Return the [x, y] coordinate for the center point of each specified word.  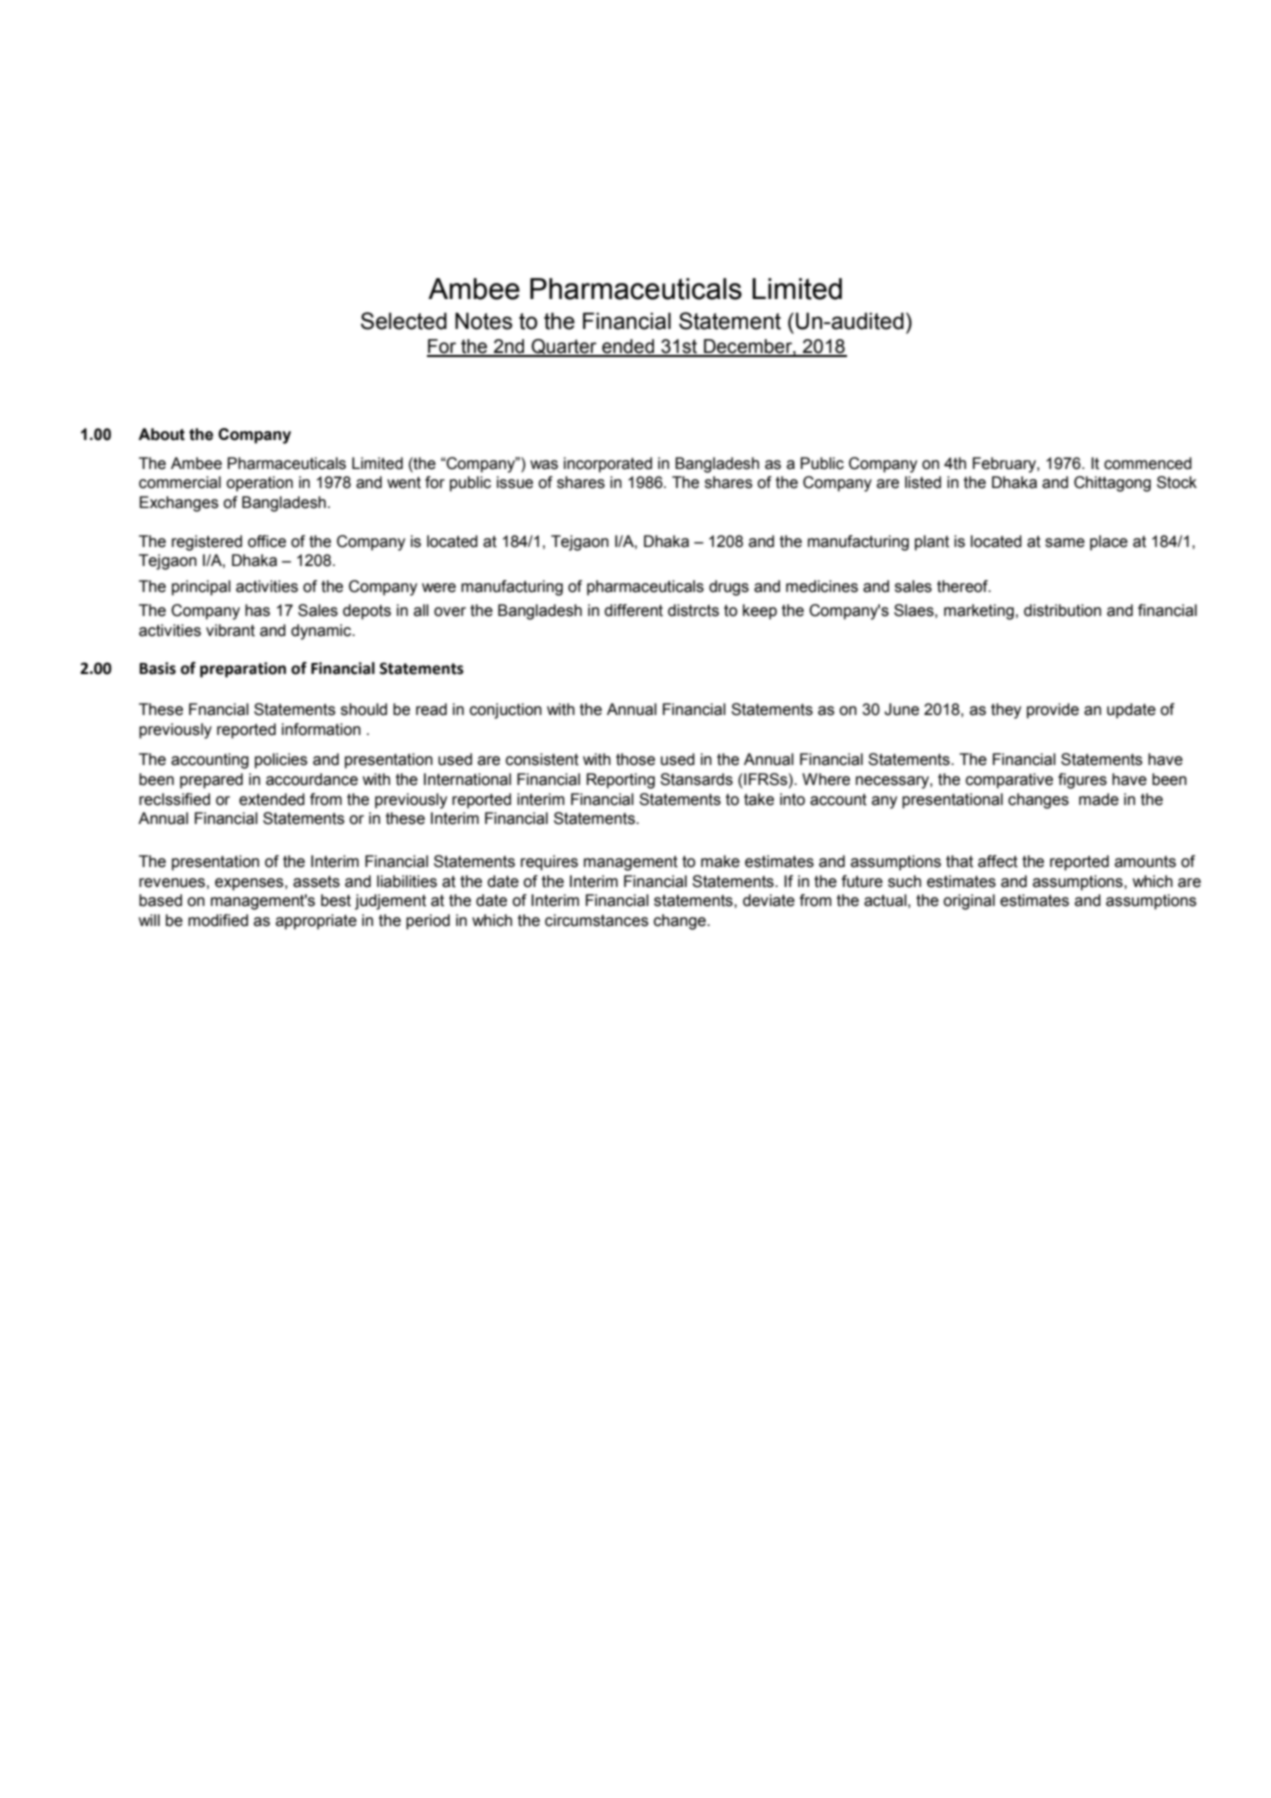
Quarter [564, 348]
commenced [1148, 463]
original [969, 902]
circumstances [597, 920]
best [336, 900]
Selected [404, 321]
